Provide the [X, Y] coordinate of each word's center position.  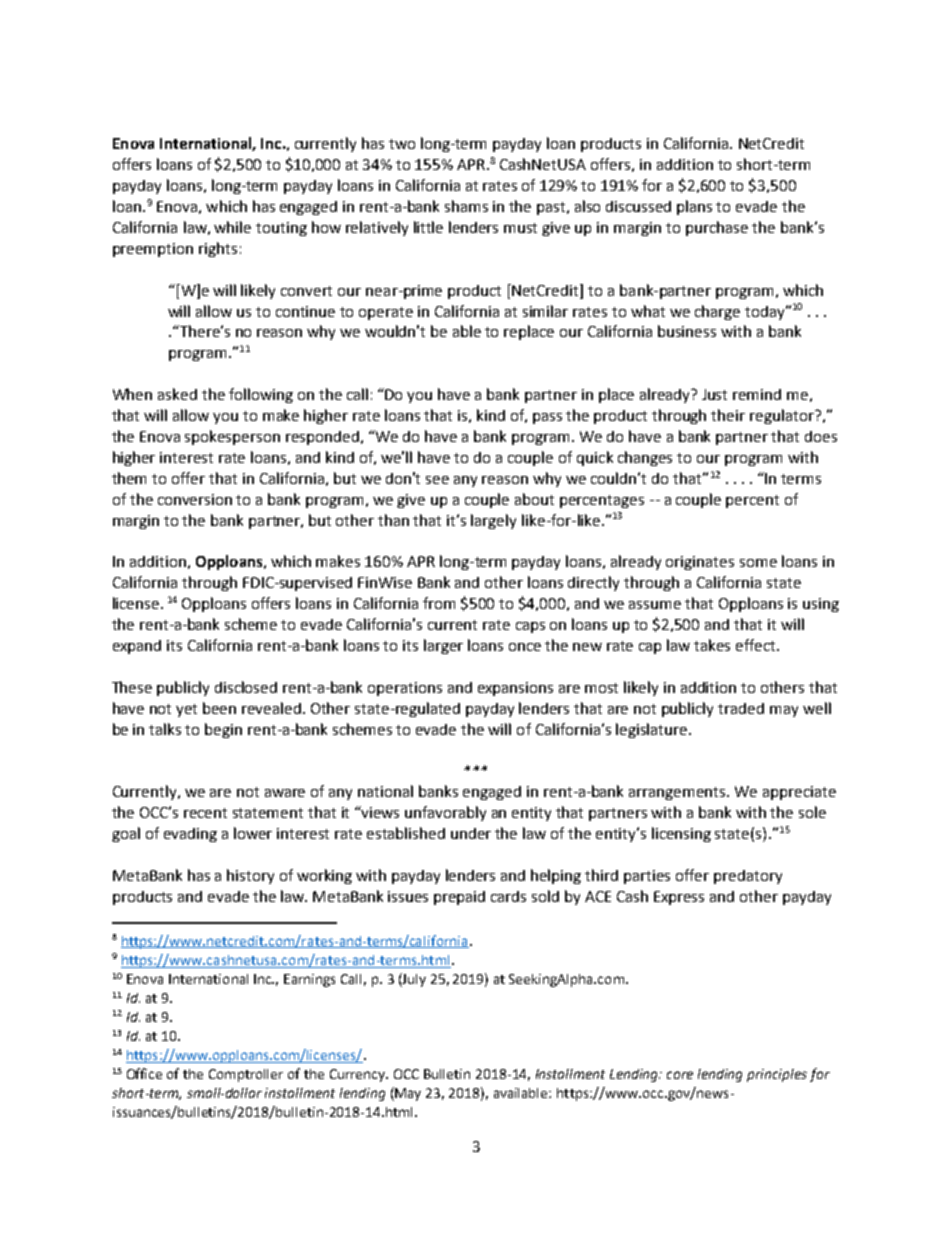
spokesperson [232, 437]
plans [694, 207]
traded [741, 708]
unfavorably [445, 813]
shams [466, 206]
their [728, 415]
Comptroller [246, 1075]
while [232, 227]
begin [223, 730]
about [534, 499]
